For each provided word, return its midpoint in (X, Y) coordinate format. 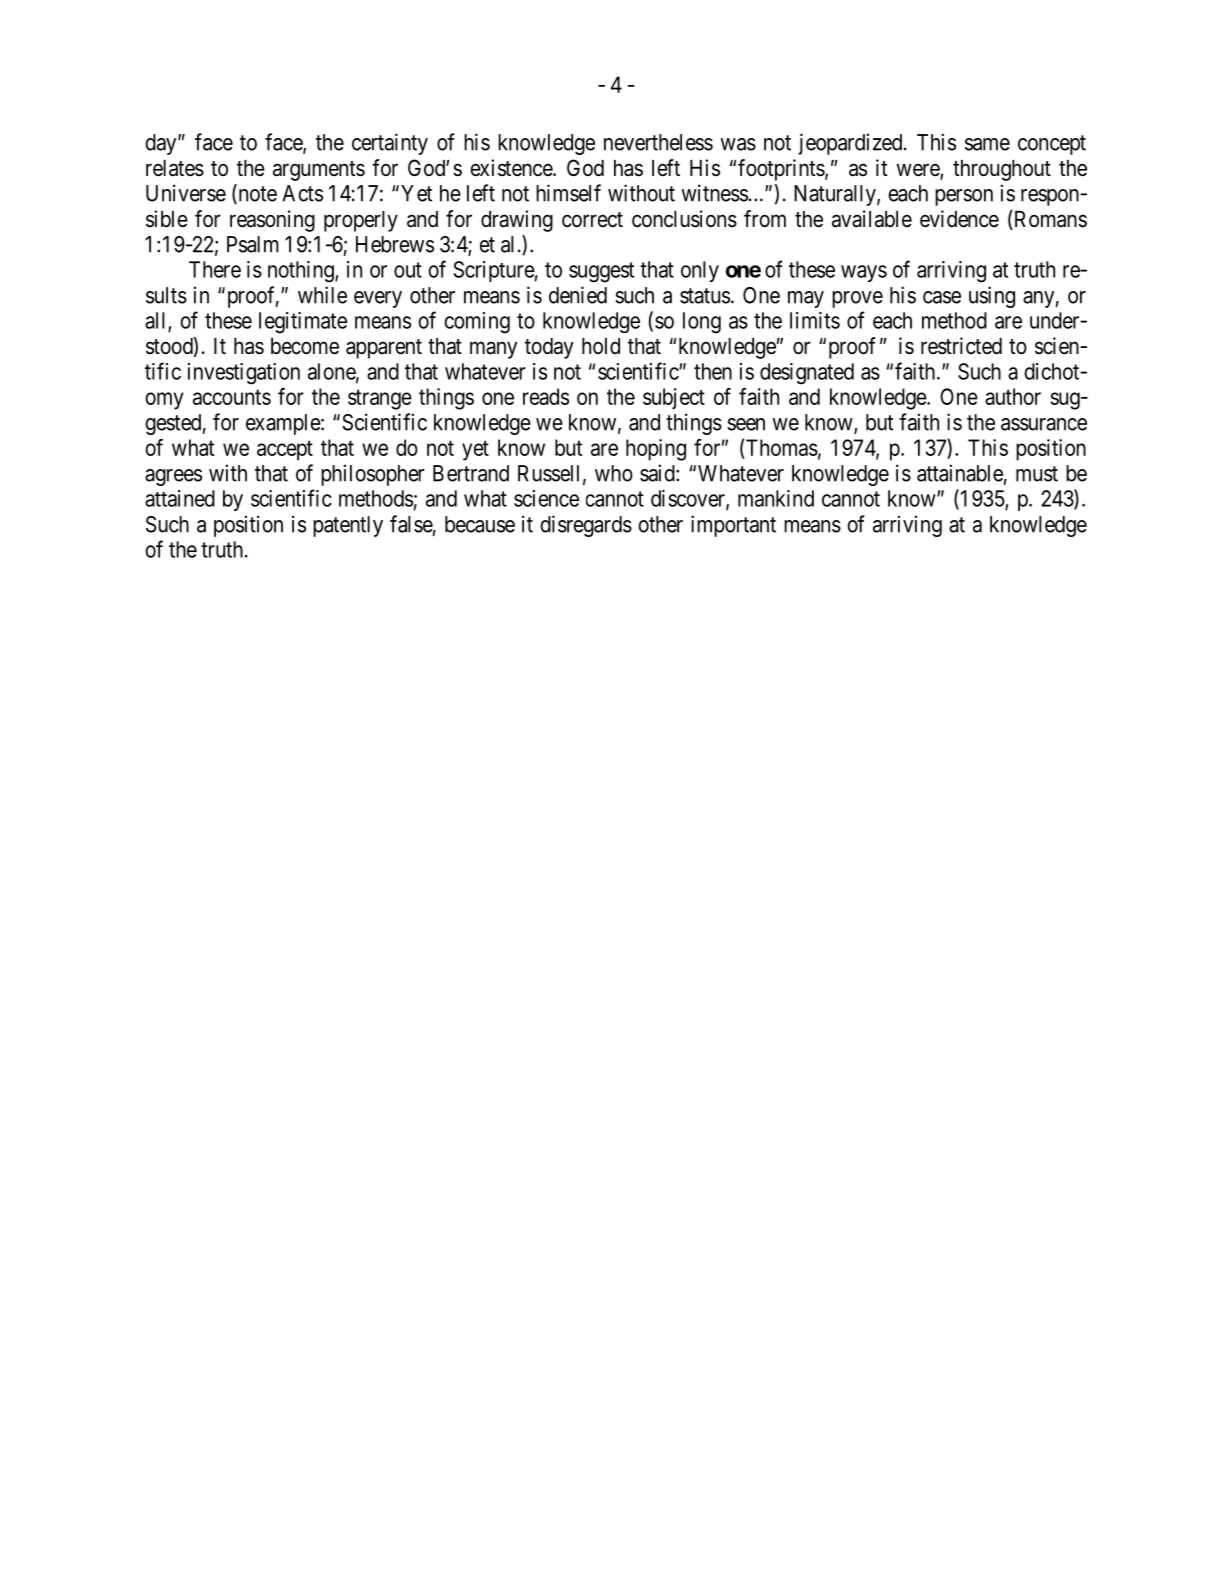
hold (601, 346)
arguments (319, 171)
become (305, 346)
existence (512, 168)
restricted (961, 346)
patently (348, 526)
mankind (776, 498)
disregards (586, 526)
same (987, 144)
